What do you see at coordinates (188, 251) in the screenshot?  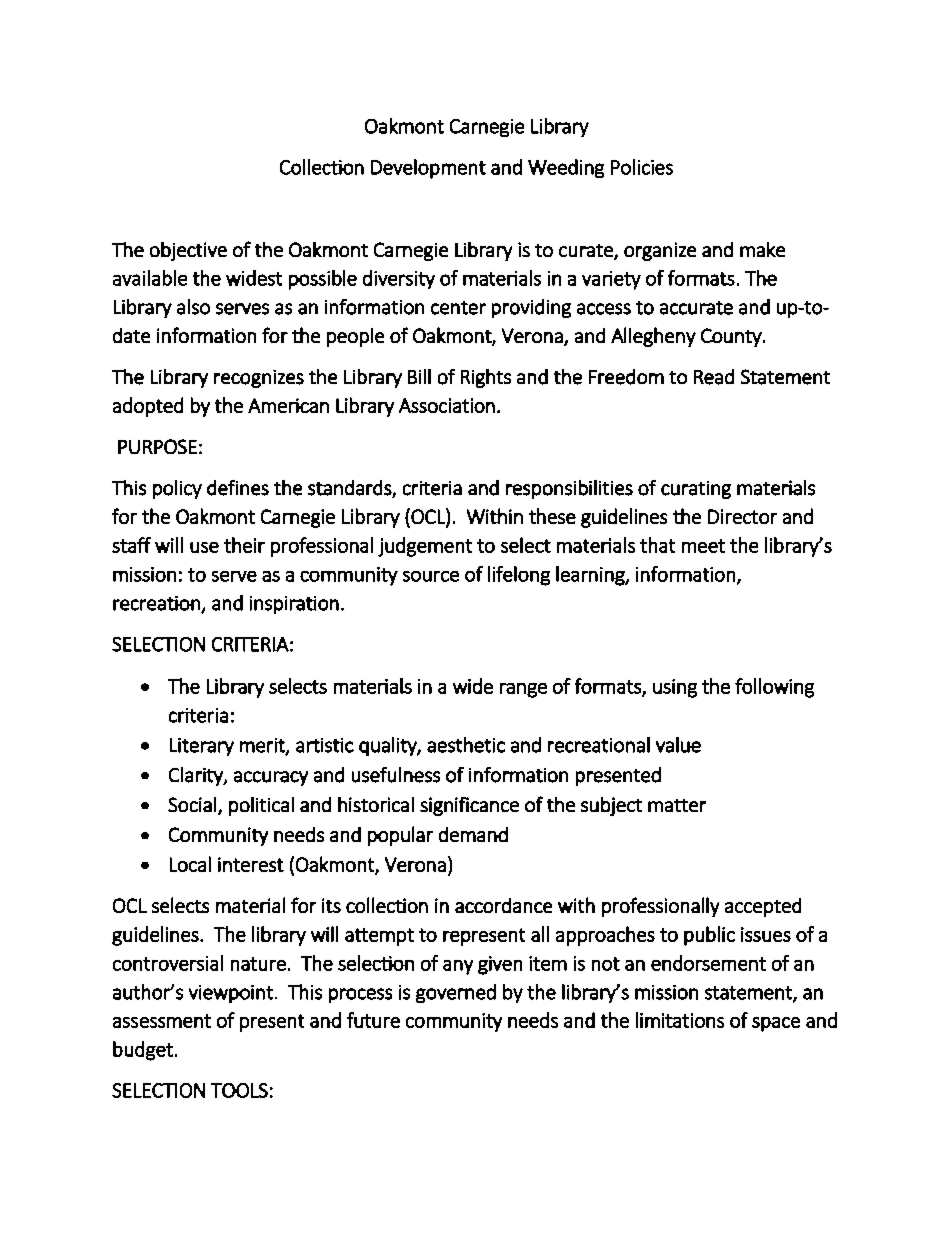 I see `objective` at bounding box center [188, 251].
